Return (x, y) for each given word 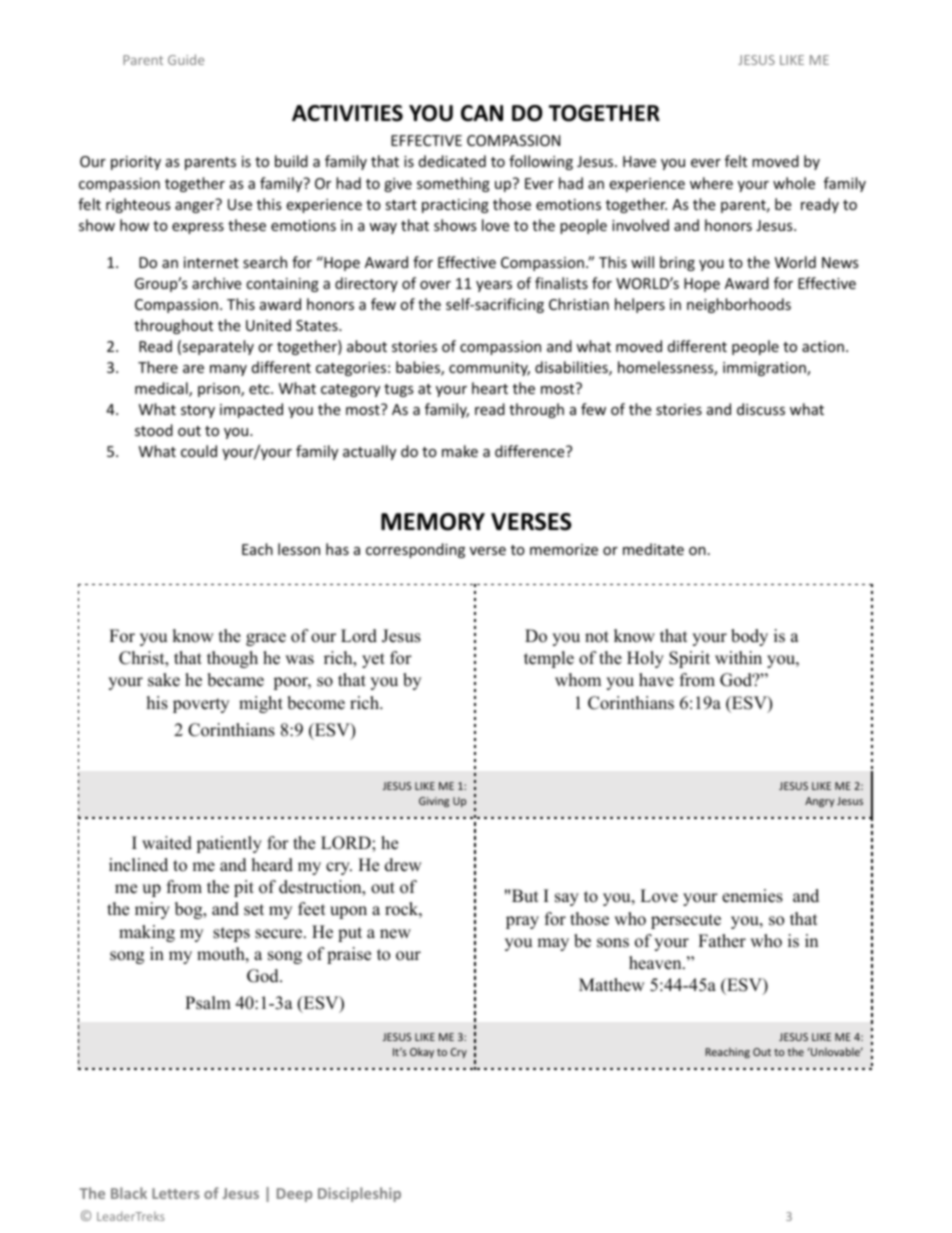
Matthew (612, 985)
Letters (176, 1193)
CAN (482, 113)
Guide (186, 59)
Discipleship (359, 1194)
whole (794, 183)
